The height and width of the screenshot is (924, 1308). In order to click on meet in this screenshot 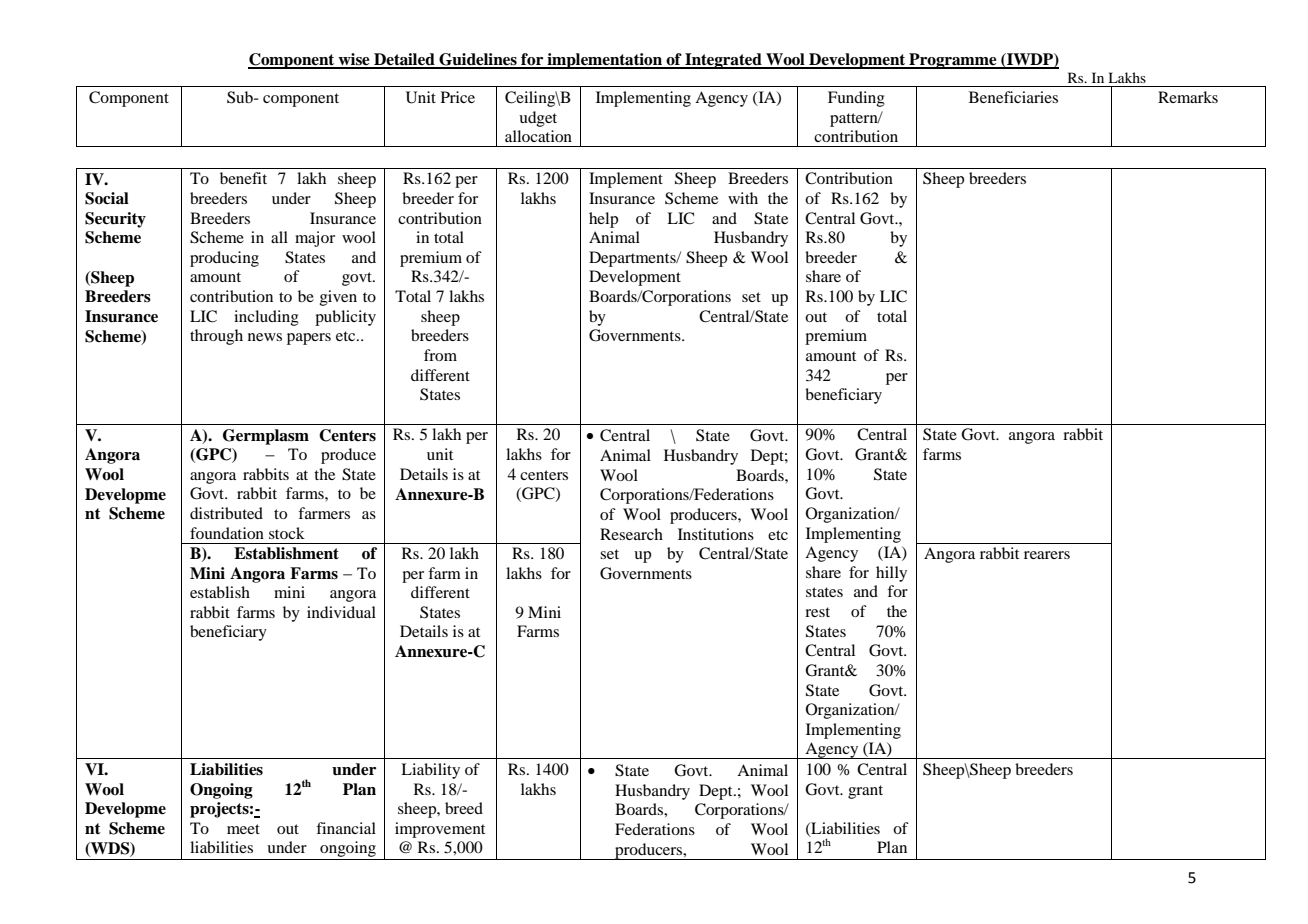, I will do `click(243, 829)`.
